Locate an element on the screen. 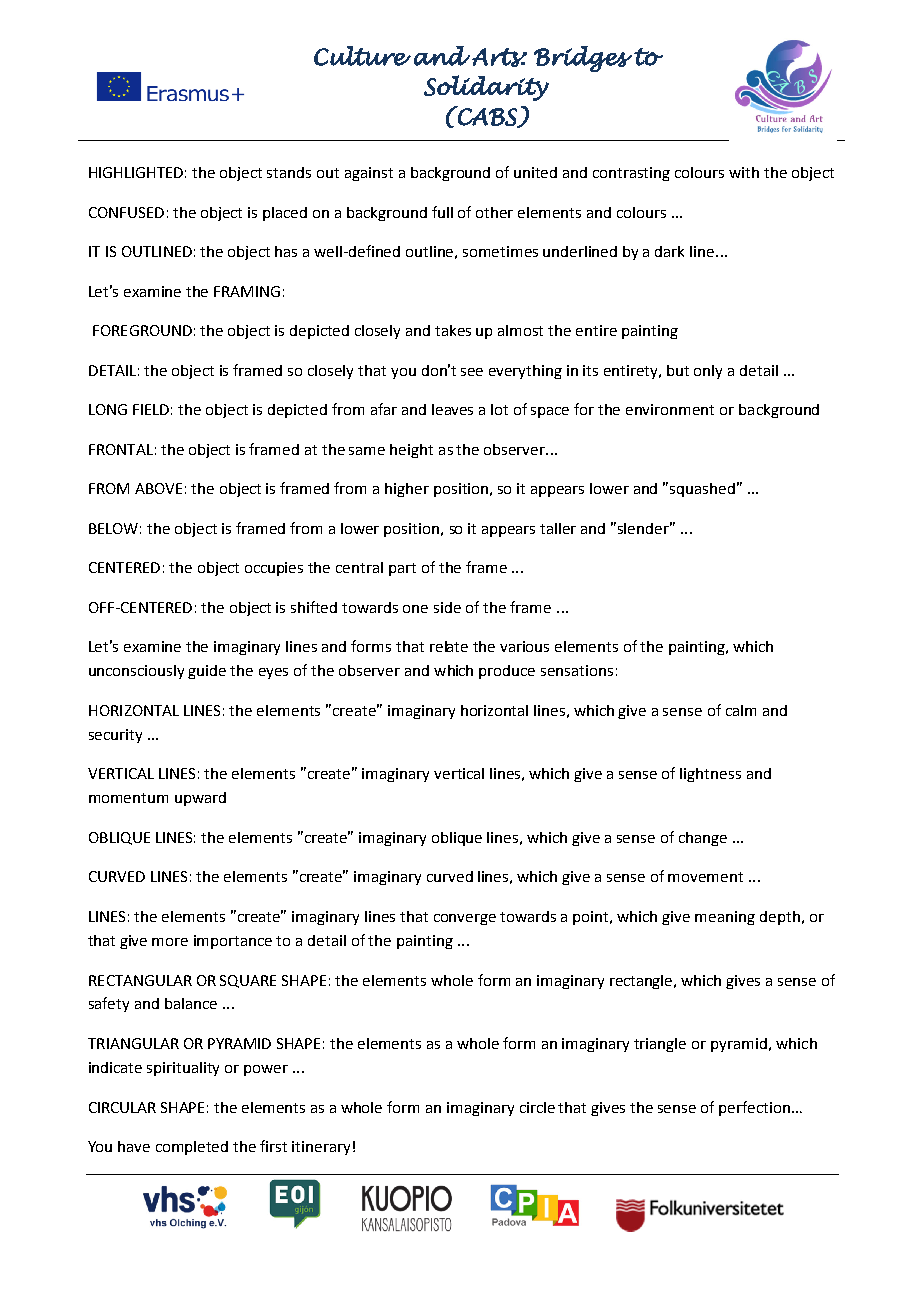 This screenshot has height=1308, width=924. perfection is located at coordinates (754, 1108).
